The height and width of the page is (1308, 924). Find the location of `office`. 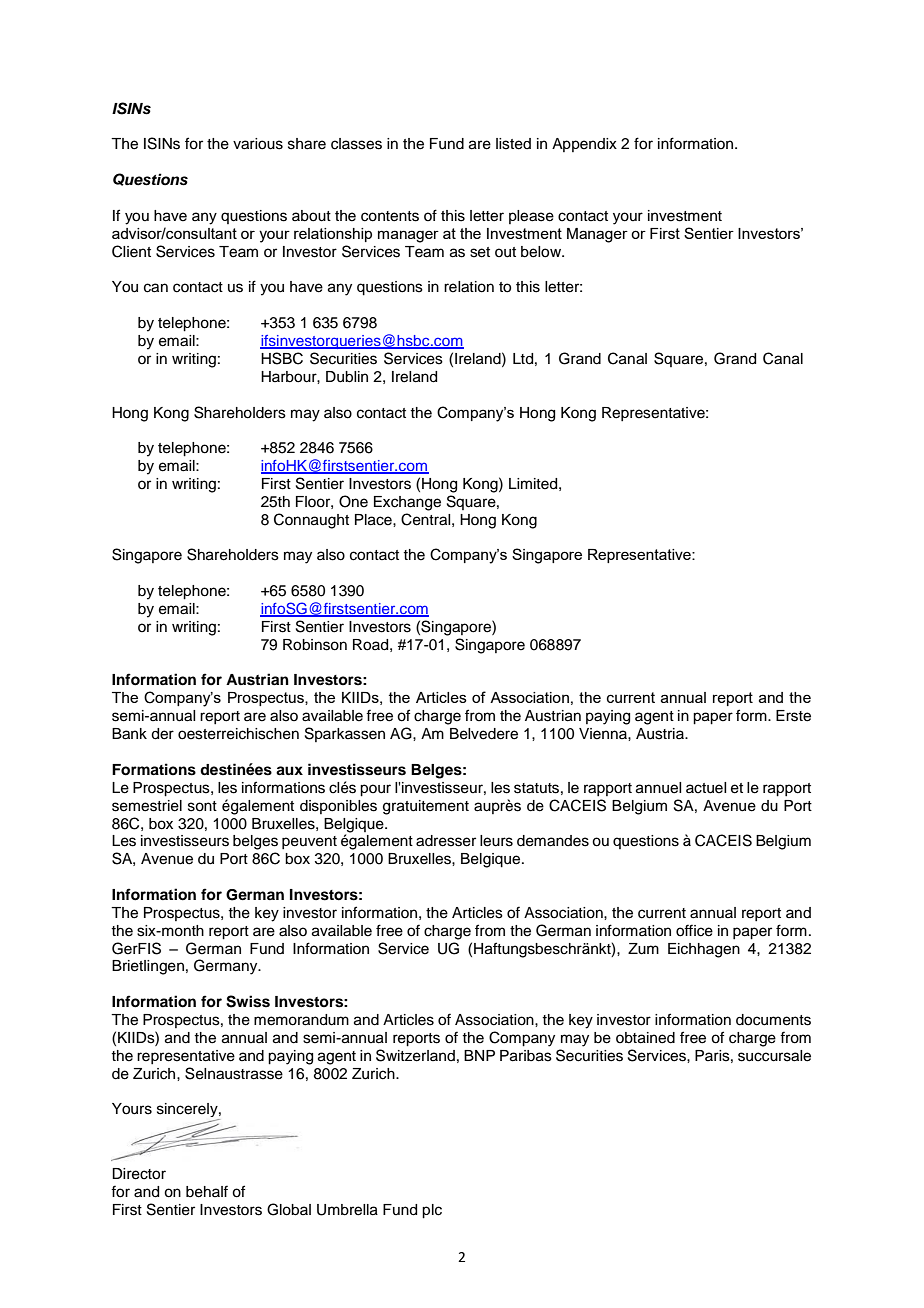

office is located at coordinates (694, 930).
